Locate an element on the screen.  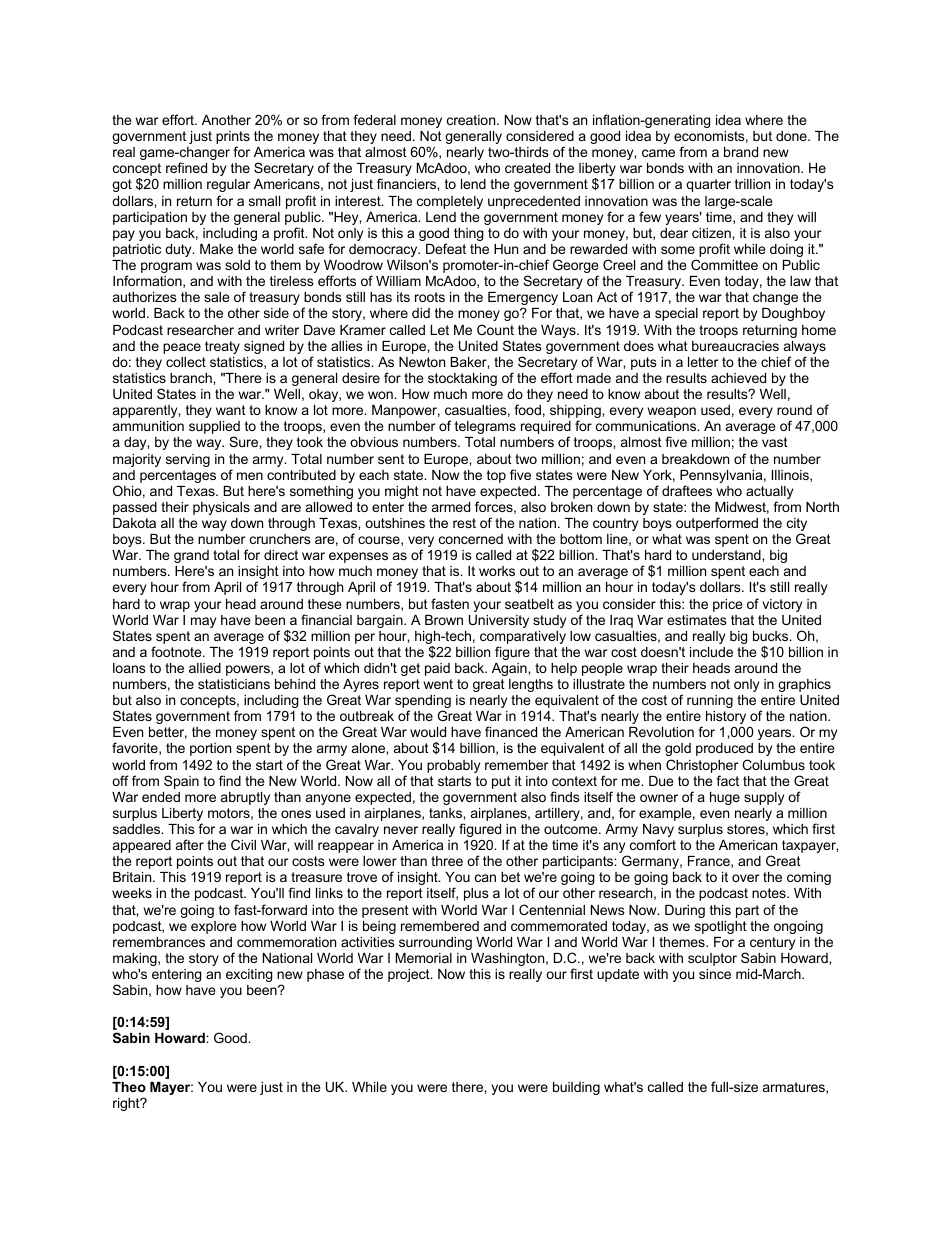
grand is located at coordinates (191, 556).
